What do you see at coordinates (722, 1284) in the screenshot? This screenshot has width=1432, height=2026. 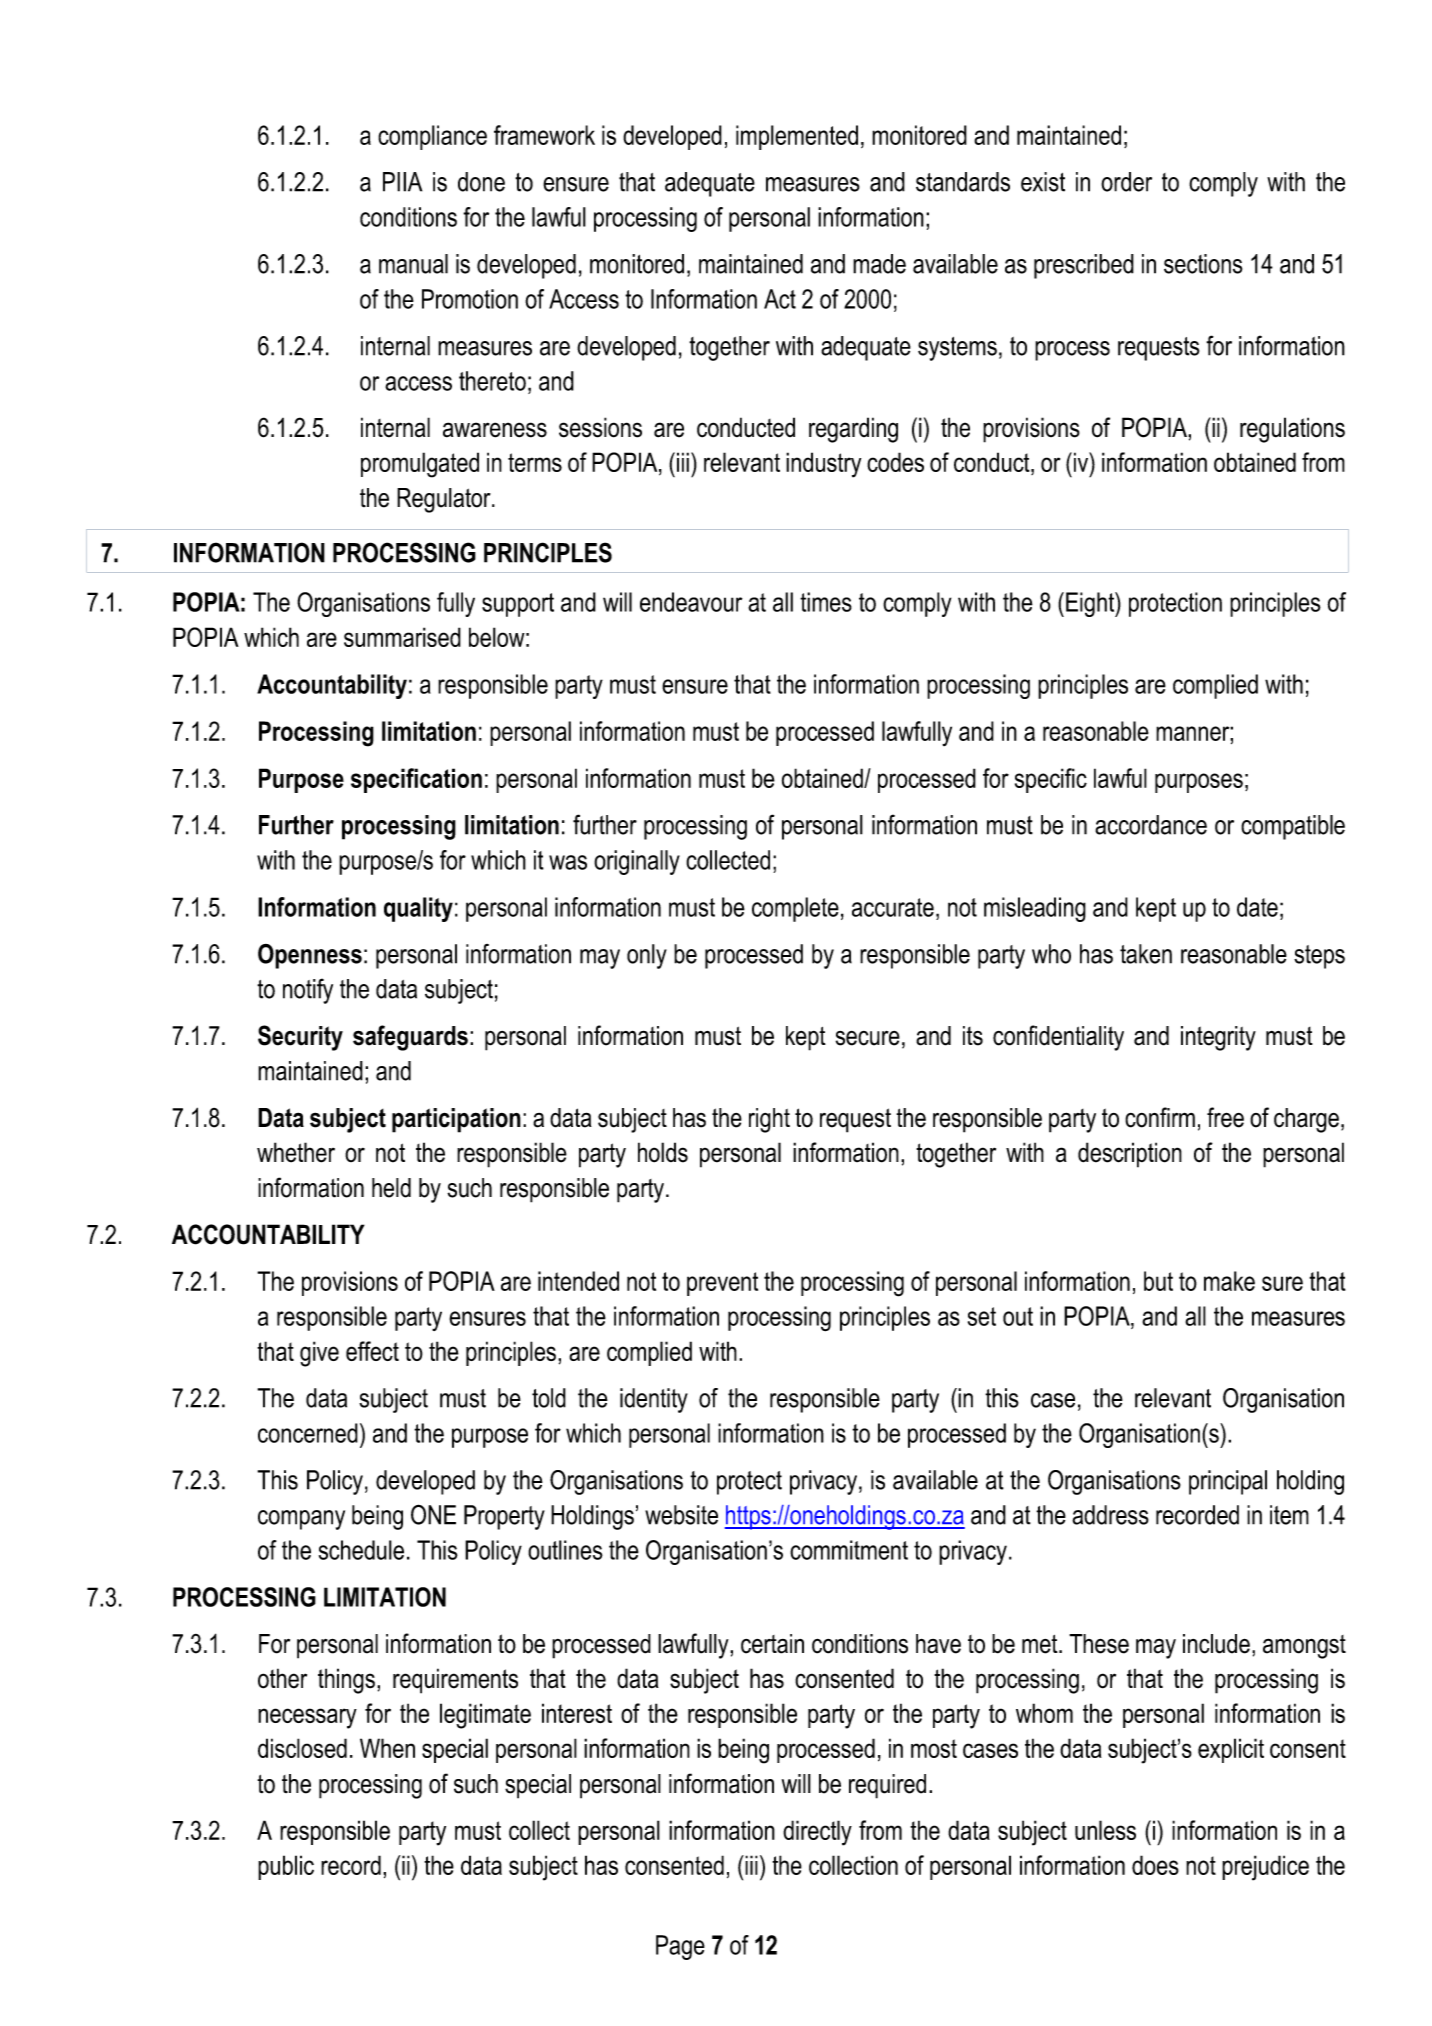 I see `prevent` at bounding box center [722, 1284].
